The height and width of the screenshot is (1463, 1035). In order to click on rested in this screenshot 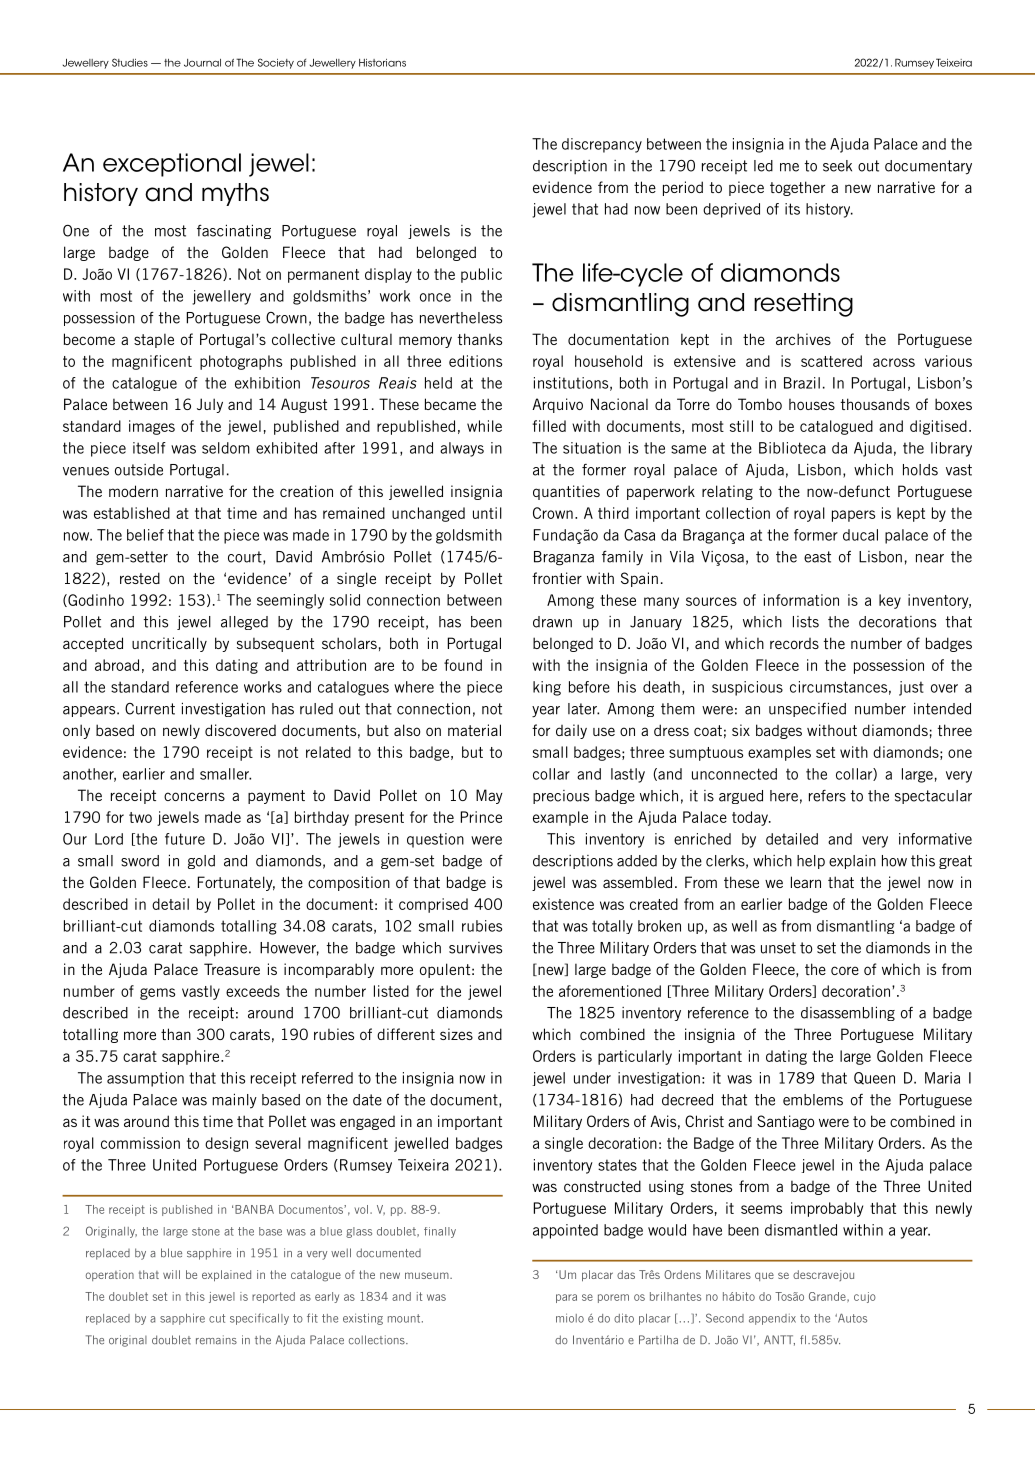, I will do `click(140, 578)`.
